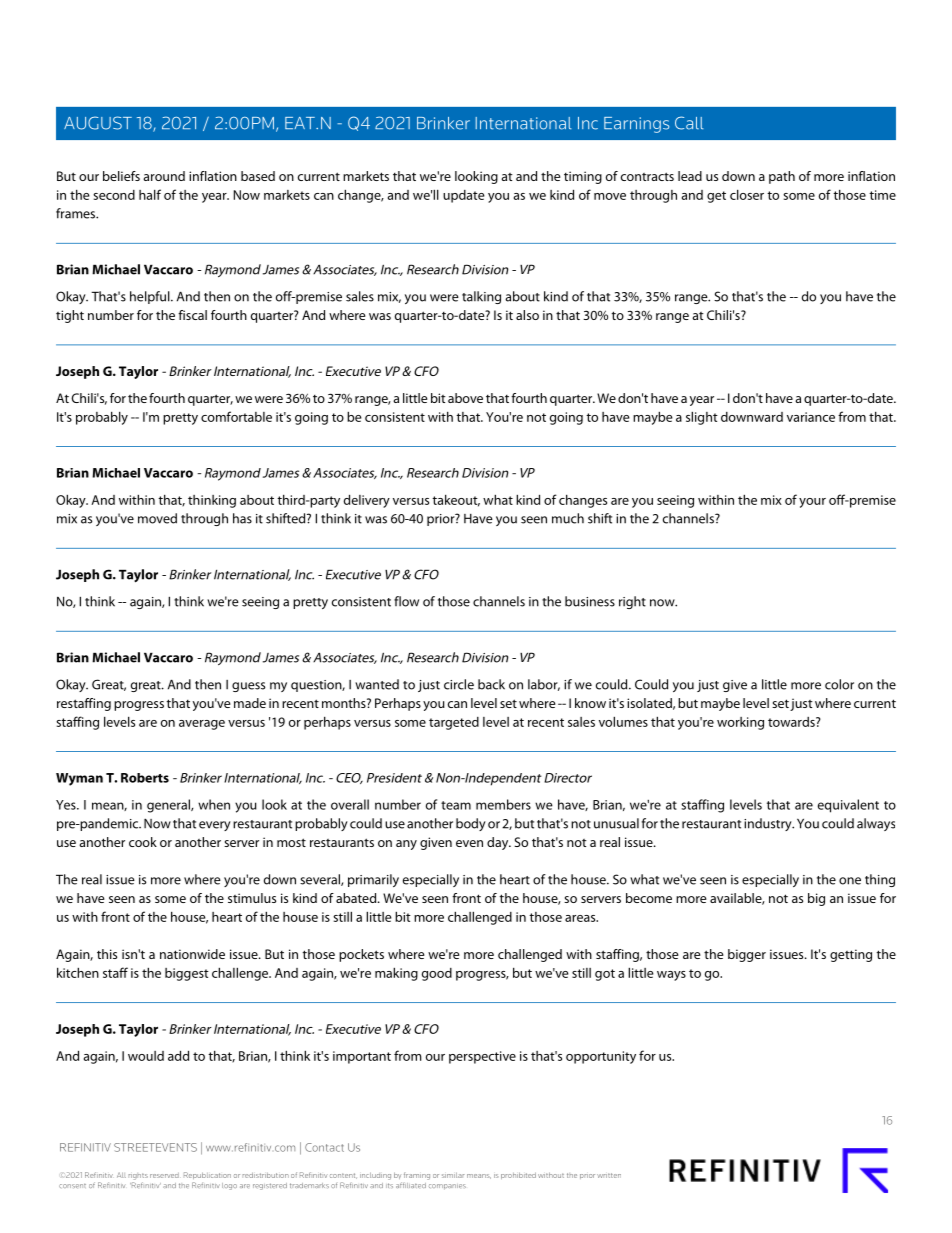 This image has height=1233, width=952. Describe the element at coordinates (164, 176) in the image. I see `around` at that location.
